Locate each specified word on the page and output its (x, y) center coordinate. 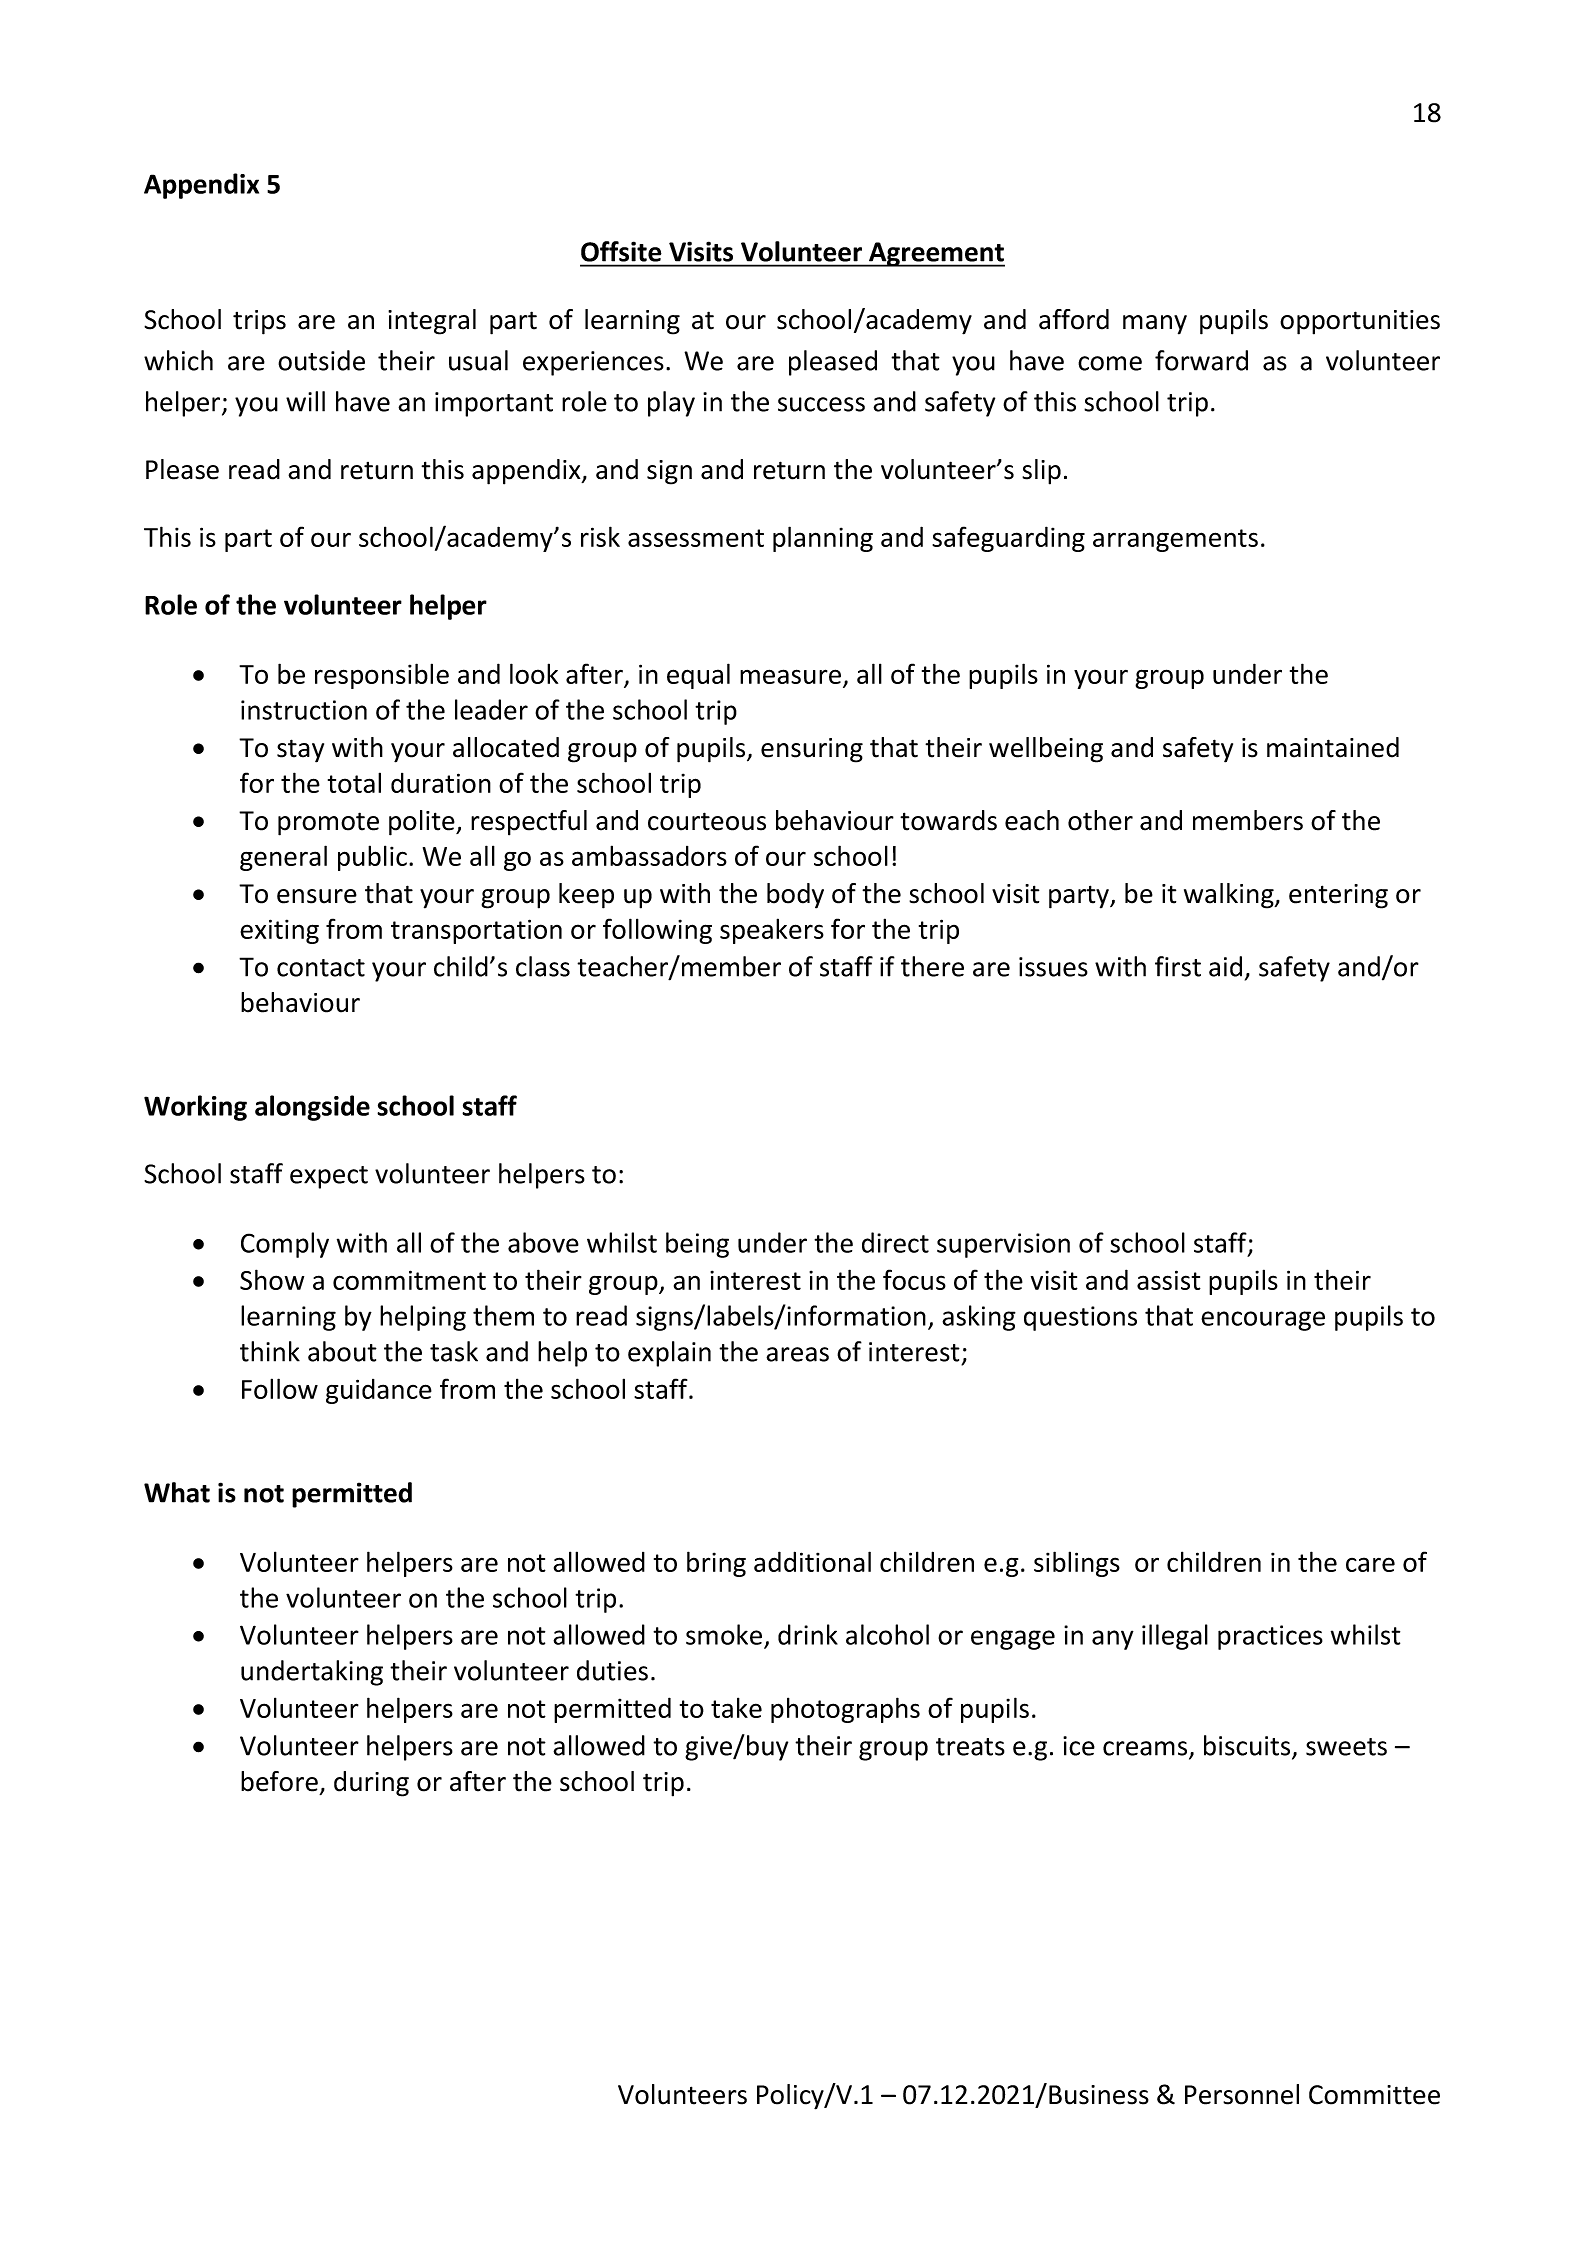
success (821, 404)
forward (1201, 360)
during (371, 1784)
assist (1169, 1280)
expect (329, 1177)
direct (895, 1242)
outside (321, 360)
